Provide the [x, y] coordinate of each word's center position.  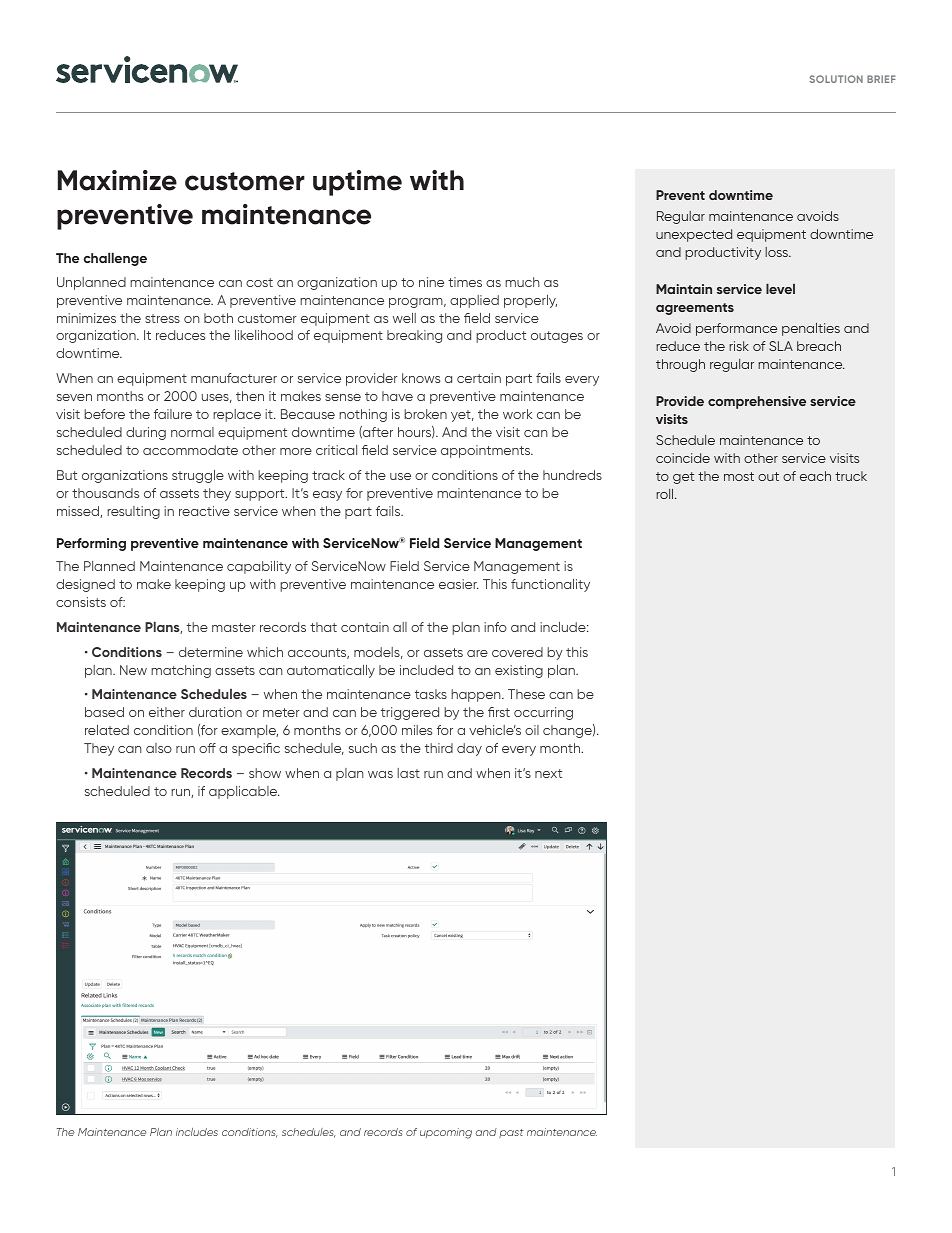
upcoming [446, 1133]
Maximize [117, 180]
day [469, 749]
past [511, 1133]
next [548, 773]
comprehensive [757, 402]
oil [532, 730]
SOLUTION [836, 79]
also [159, 748]
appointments [487, 451]
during [146, 433]
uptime [357, 183]
